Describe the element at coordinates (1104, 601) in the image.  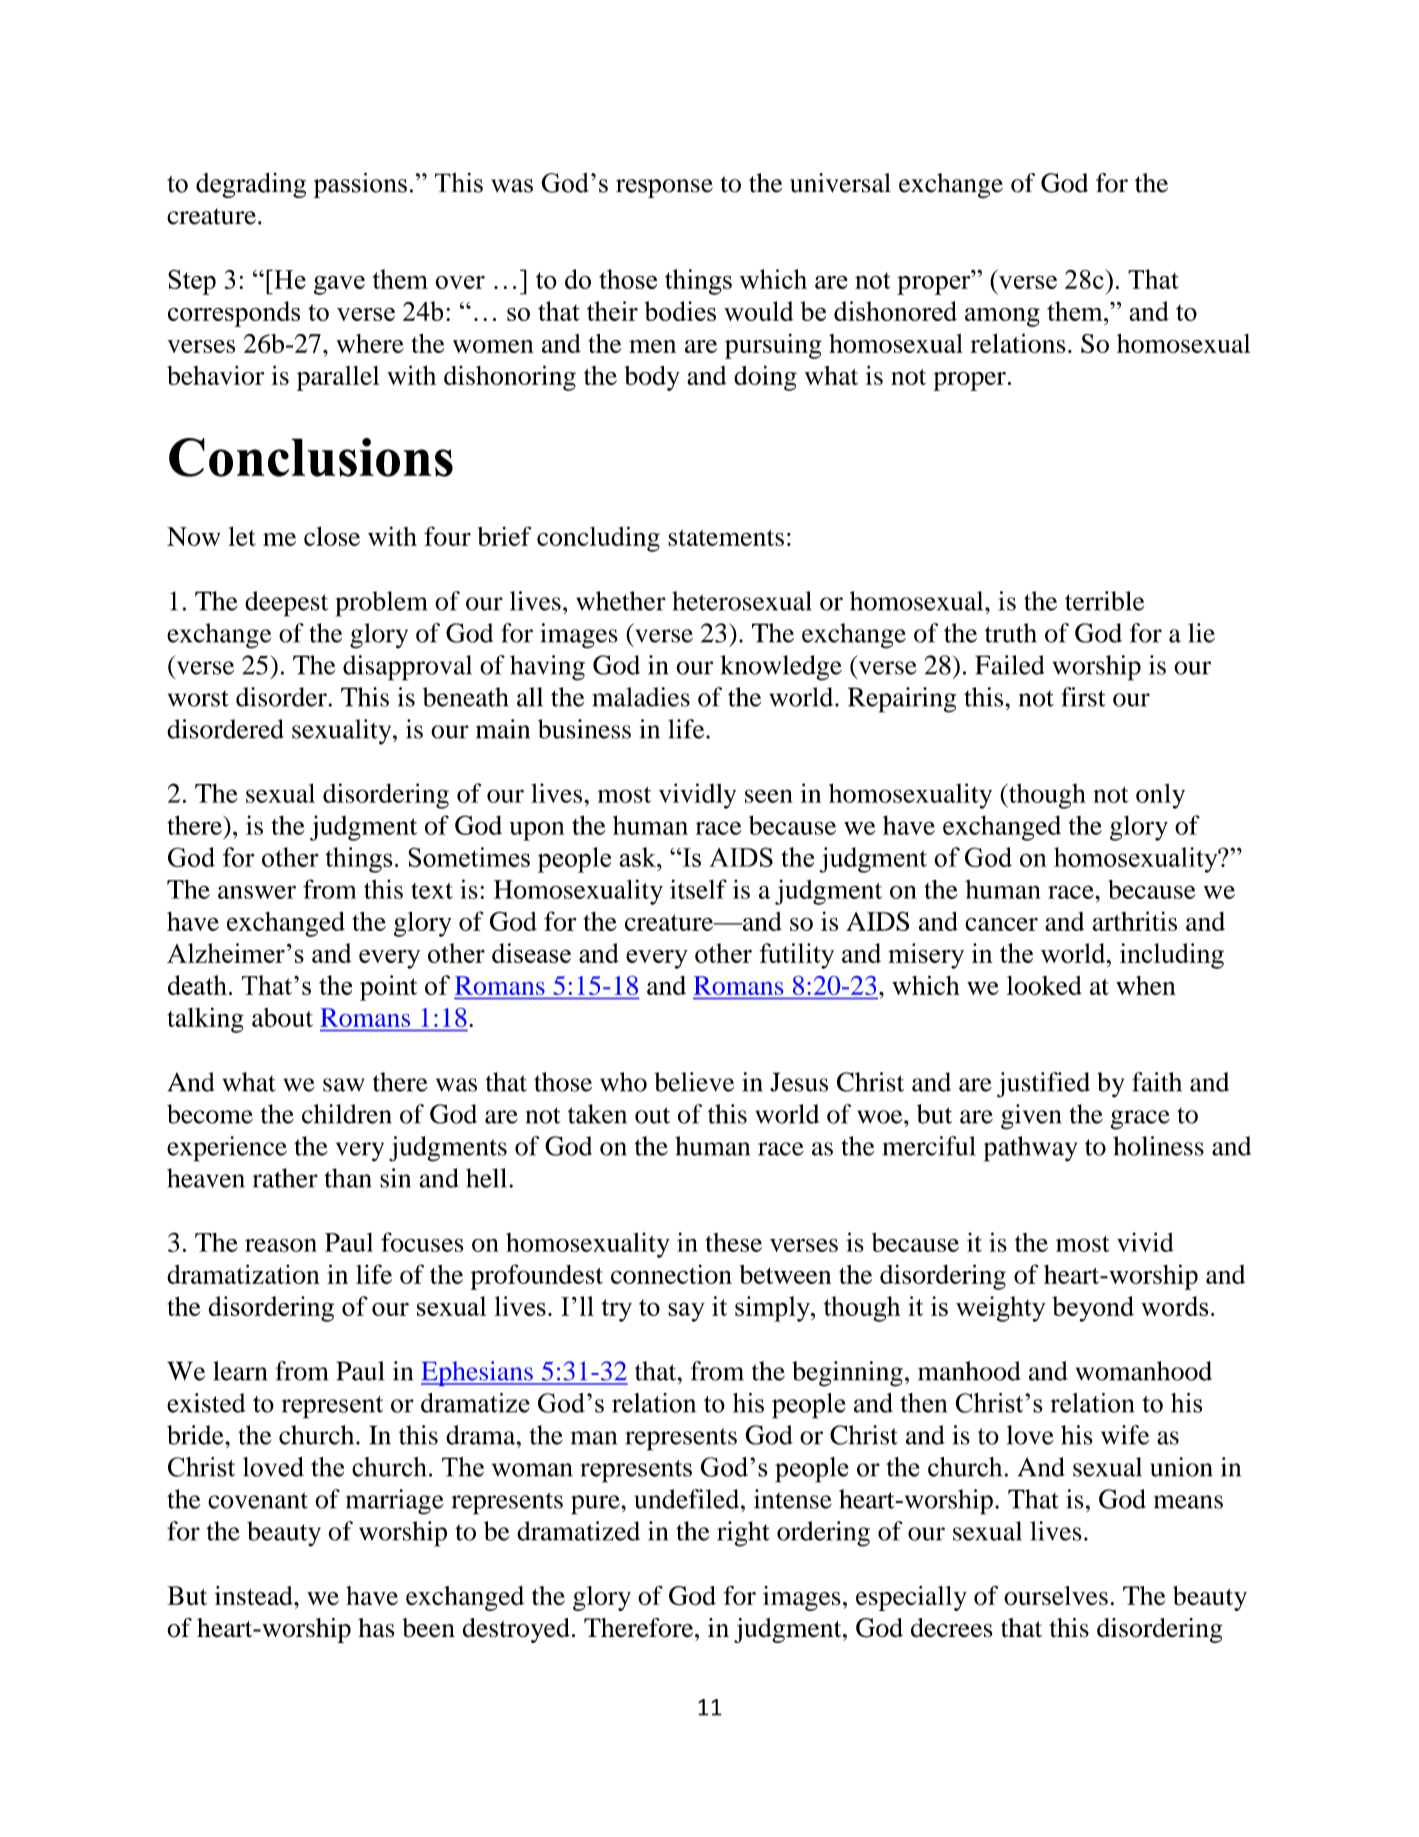
I see `terrible` at that location.
